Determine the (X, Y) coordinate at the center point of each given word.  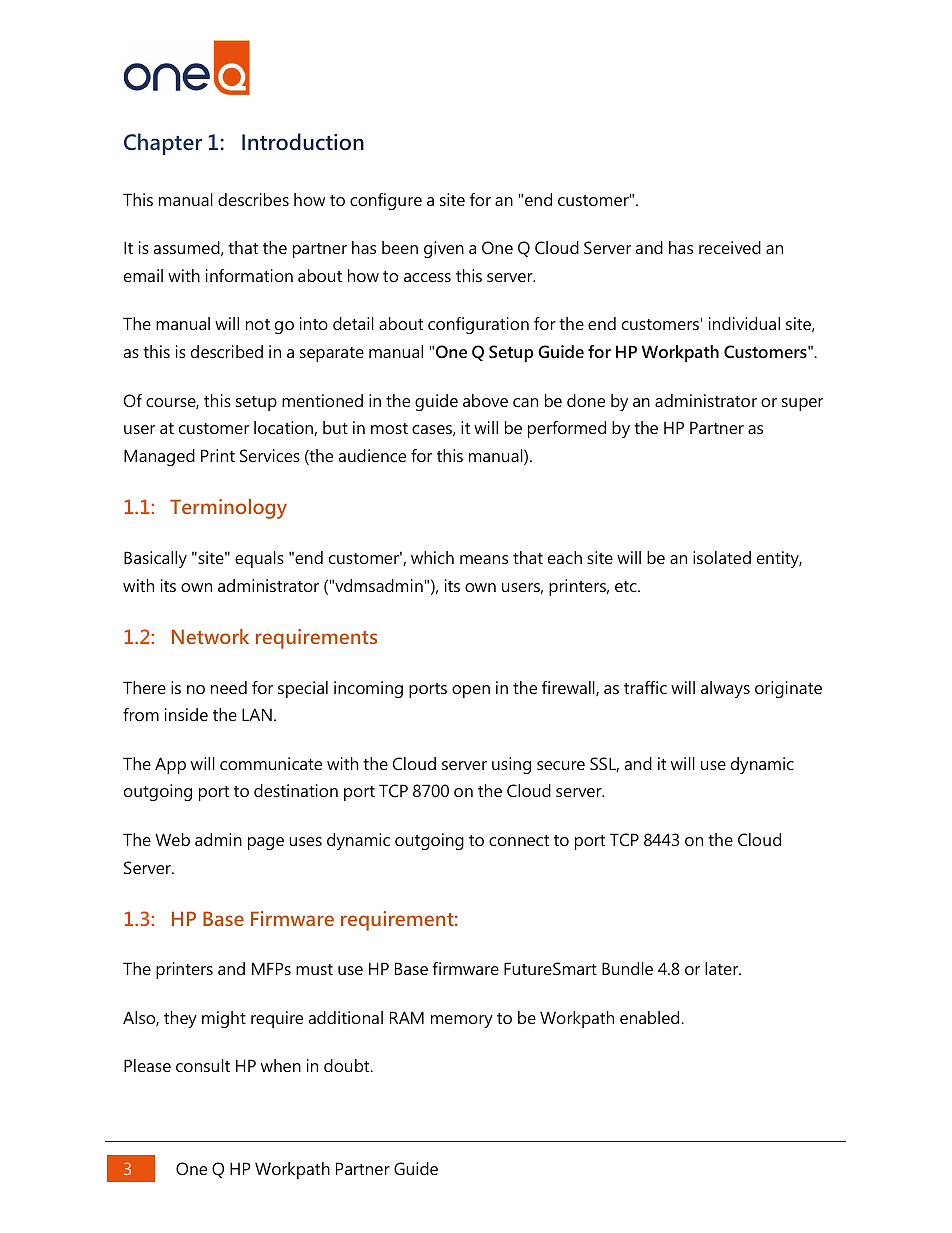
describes (253, 199)
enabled (651, 1017)
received (730, 247)
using (511, 765)
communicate (271, 763)
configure (386, 201)
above (485, 400)
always (725, 689)
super (802, 404)
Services (270, 455)
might (224, 1019)
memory (462, 1021)
